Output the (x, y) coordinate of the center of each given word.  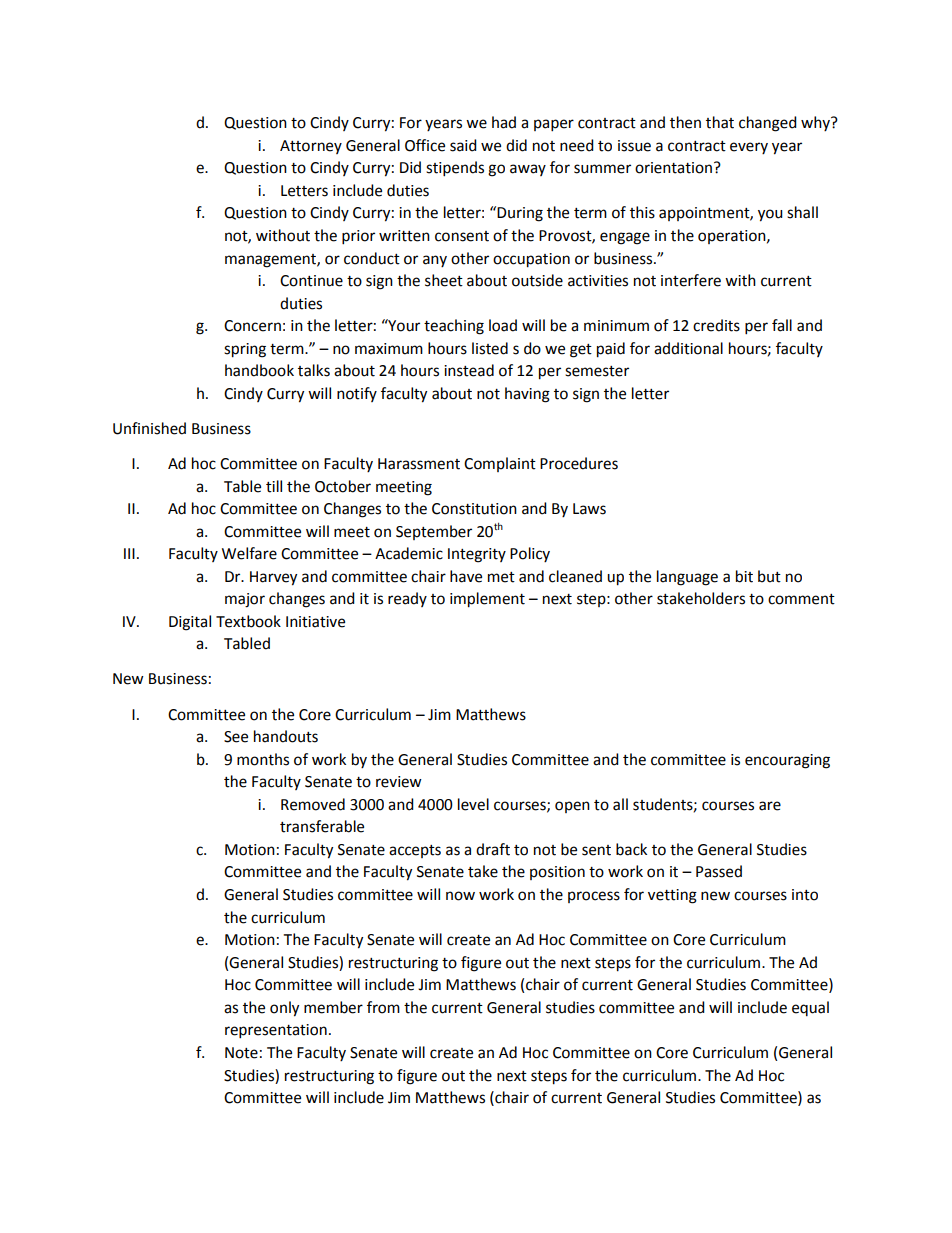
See (236, 737)
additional (688, 348)
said (463, 145)
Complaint (500, 464)
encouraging (787, 761)
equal (810, 1008)
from (383, 1007)
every (749, 148)
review (399, 782)
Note (241, 1053)
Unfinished (149, 428)
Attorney (311, 147)
